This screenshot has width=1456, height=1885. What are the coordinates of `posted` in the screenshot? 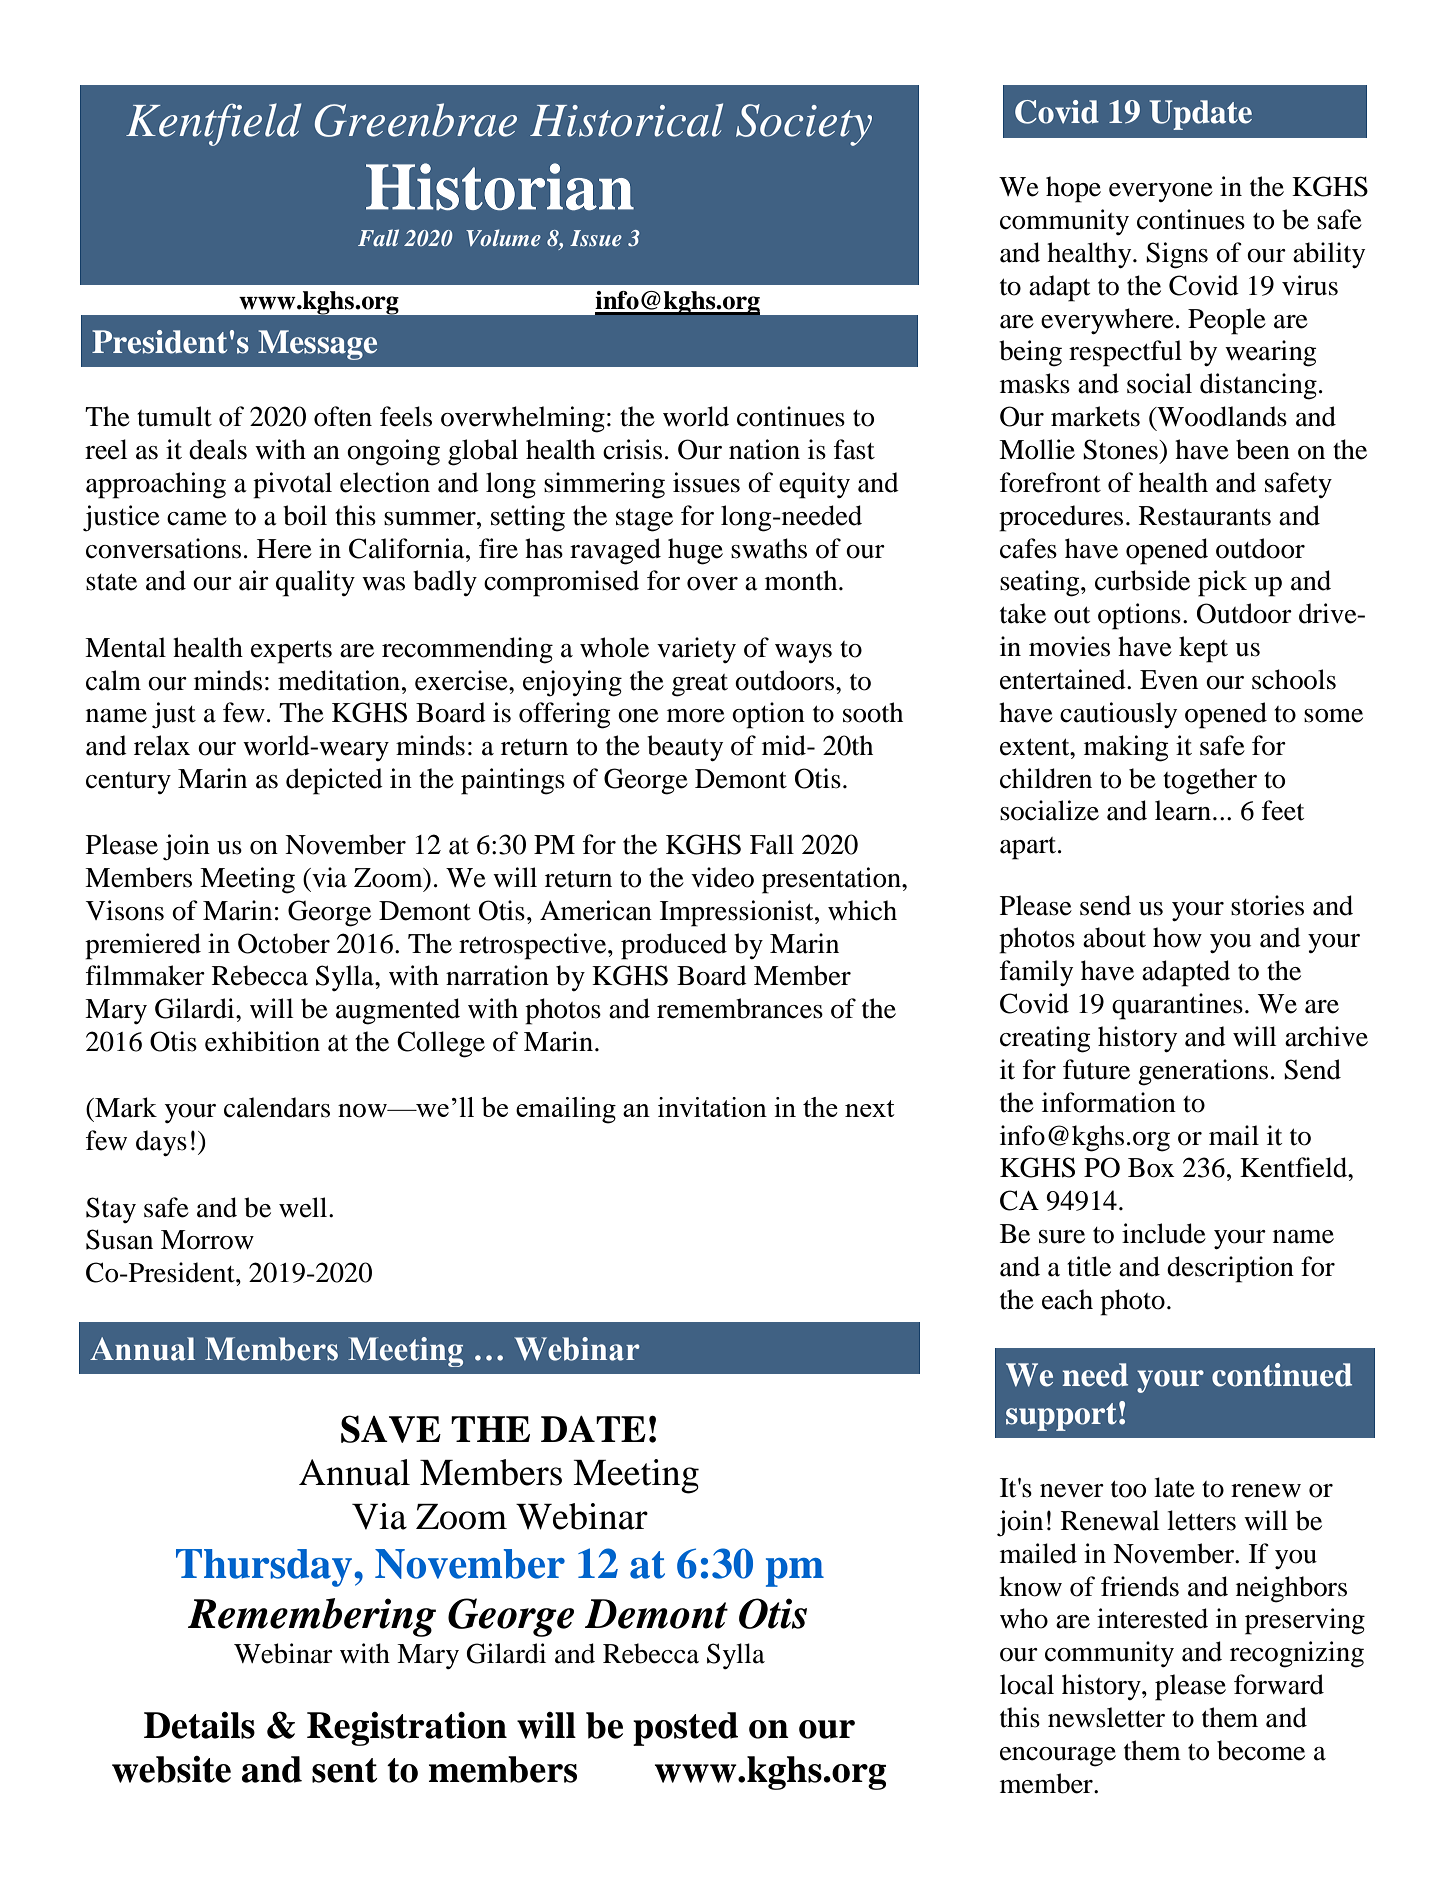 It's located at (685, 1729).
